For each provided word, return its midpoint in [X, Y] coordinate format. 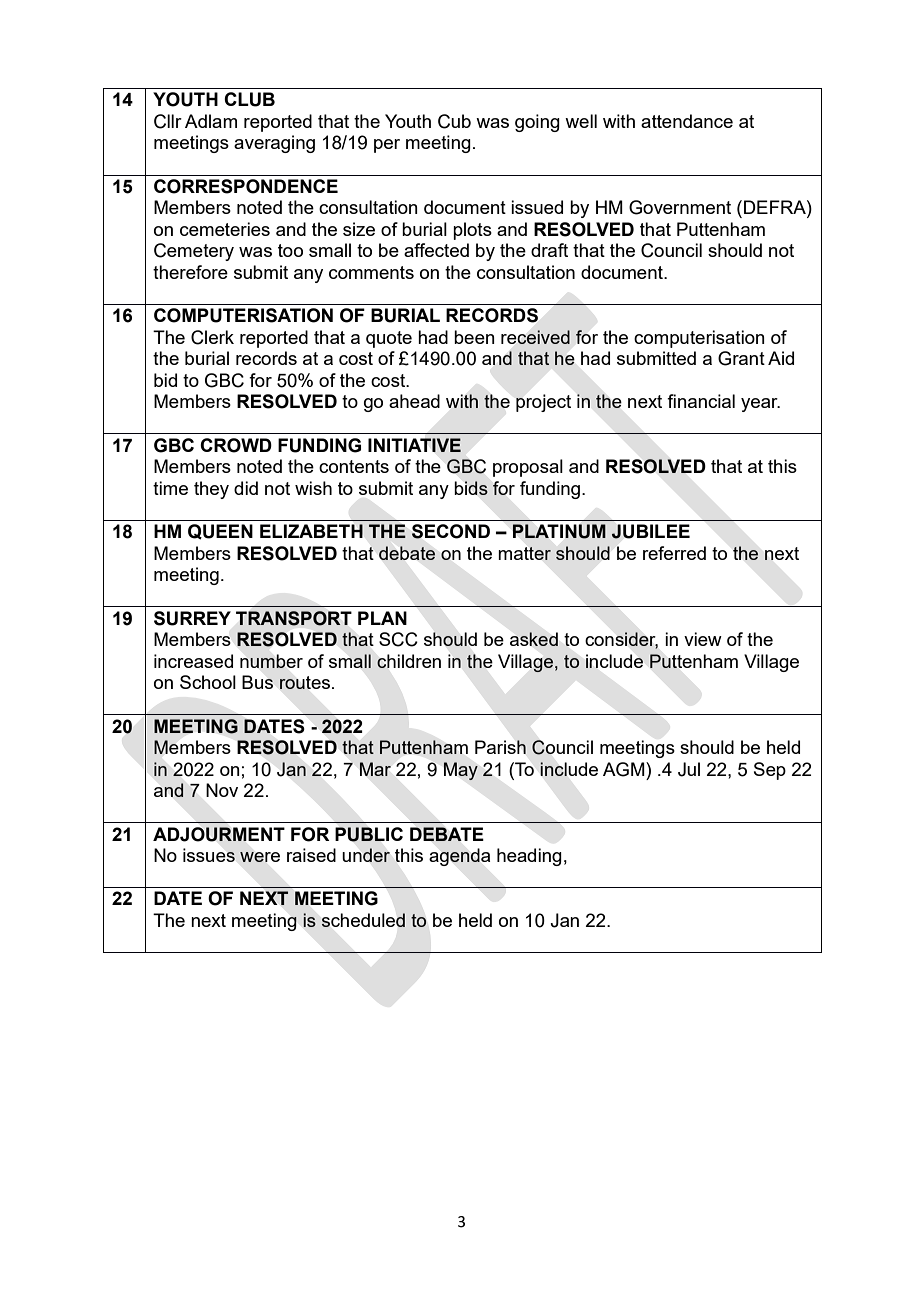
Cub [454, 121]
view [703, 639]
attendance [687, 121]
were [260, 857]
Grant [741, 358]
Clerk [212, 337]
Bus [257, 682]
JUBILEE [650, 531]
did [246, 488]
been [474, 337]
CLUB [249, 99]
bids [471, 488]
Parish [500, 747]
